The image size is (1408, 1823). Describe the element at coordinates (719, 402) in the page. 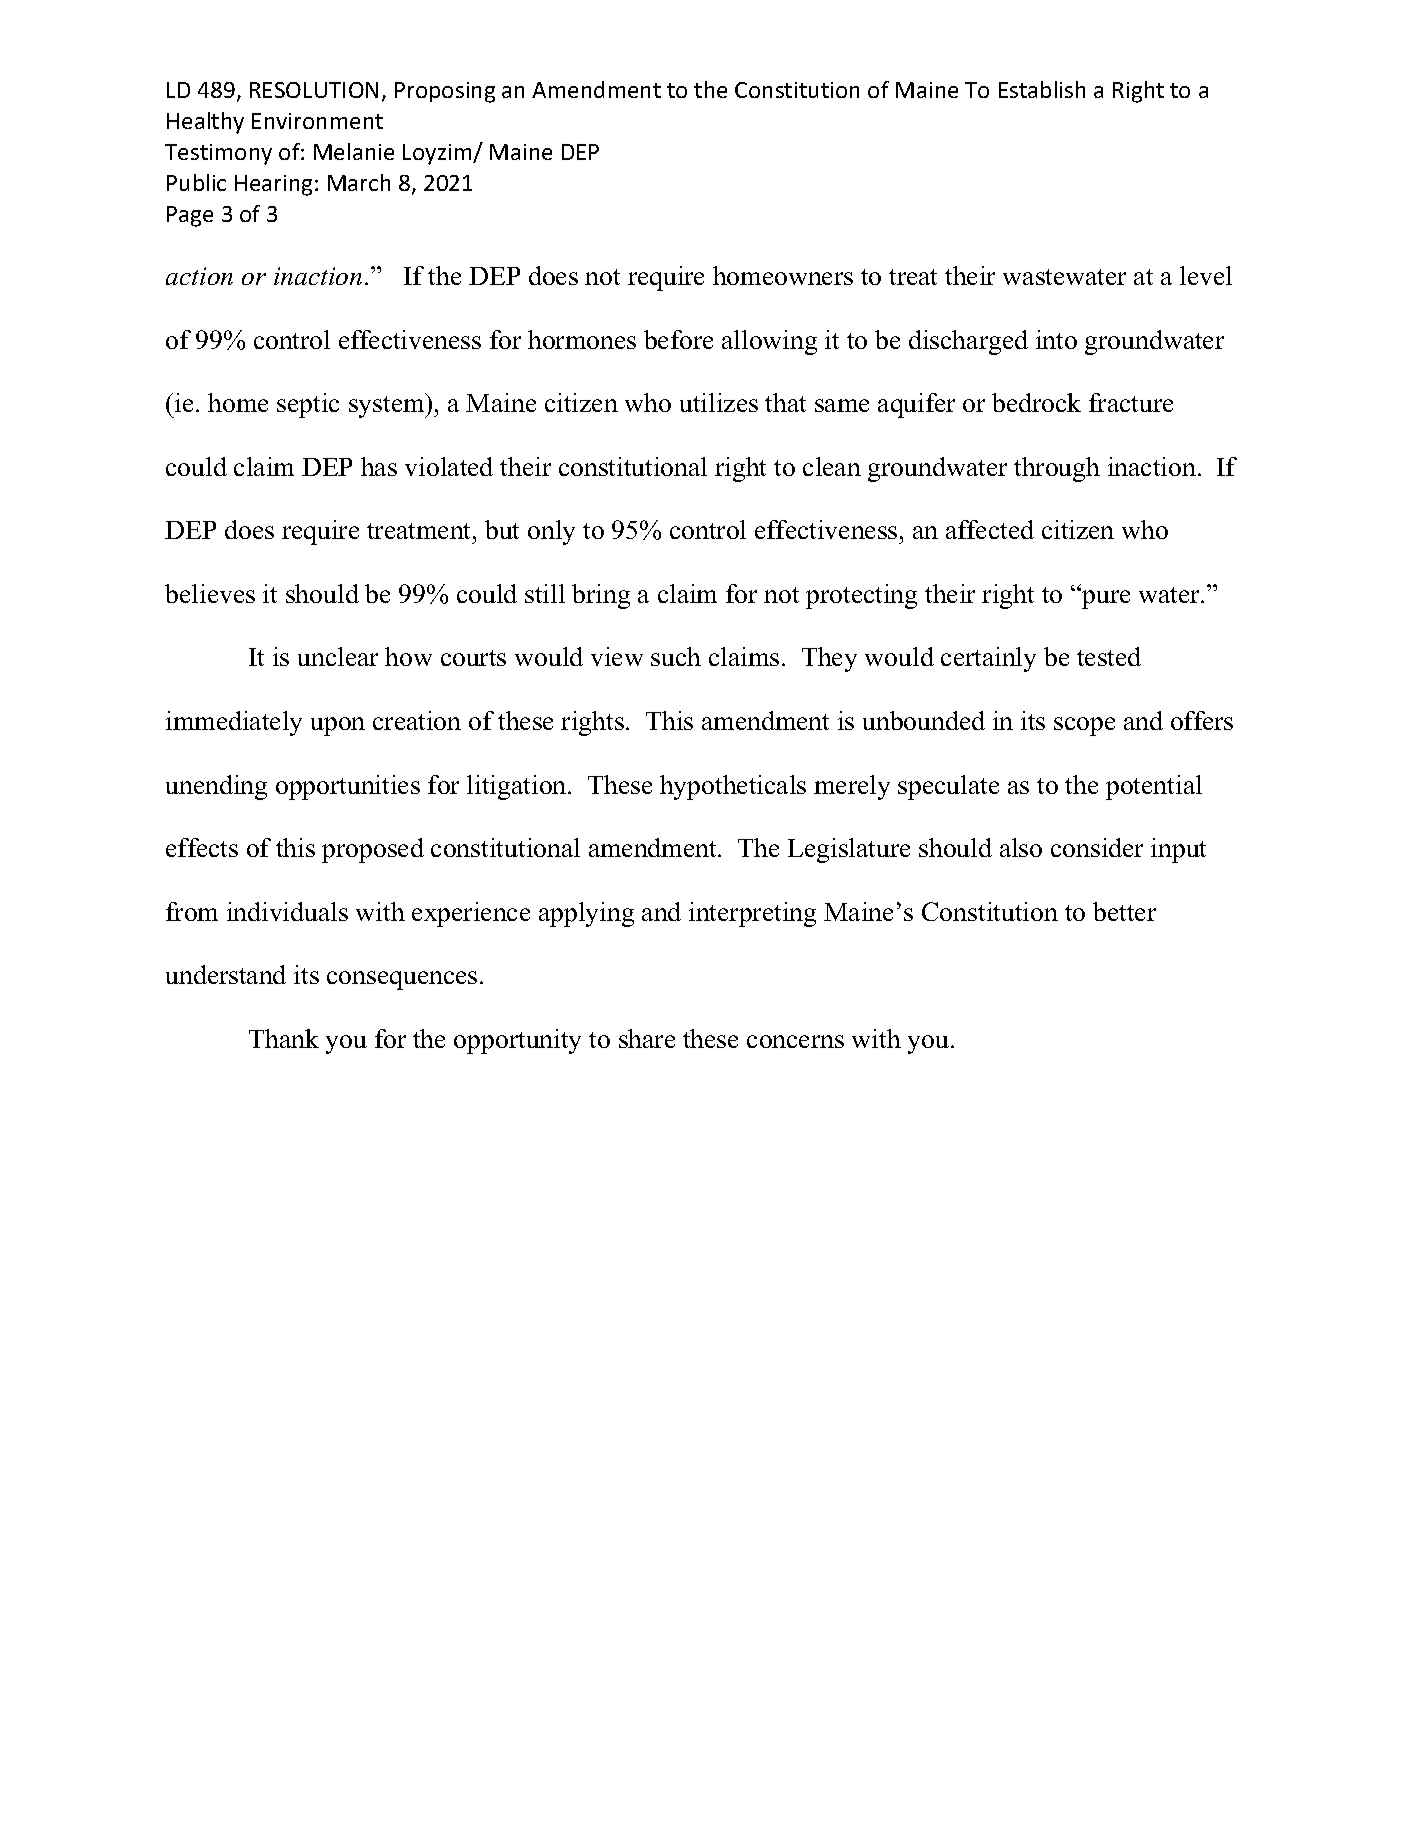

I see `utilizes` at that location.
